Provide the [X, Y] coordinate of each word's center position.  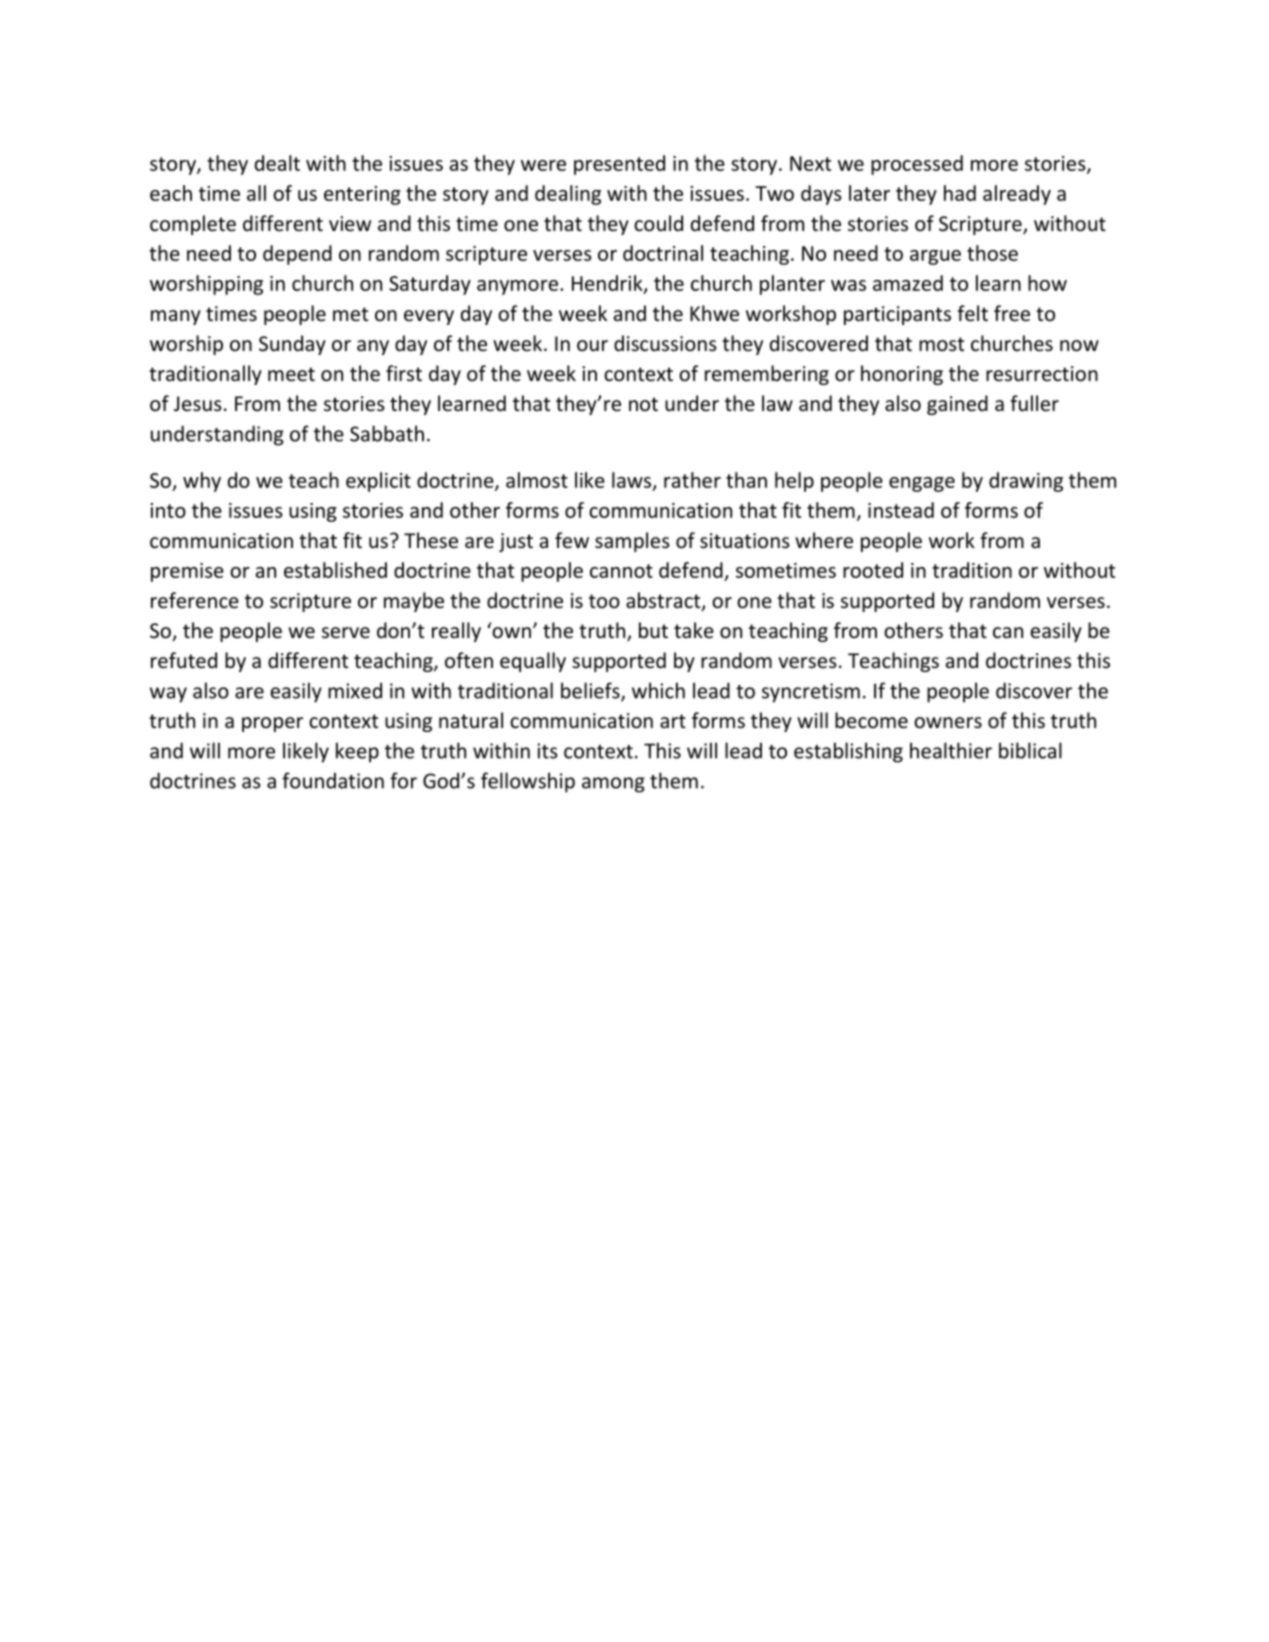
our [592, 346]
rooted [873, 570]
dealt [277, 163]
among [613, 785]
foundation [333, 780]
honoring [902, 375]
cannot [621, 571]
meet [291, 374]
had [960, 193]
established [335, 570]
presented [619, 165]
